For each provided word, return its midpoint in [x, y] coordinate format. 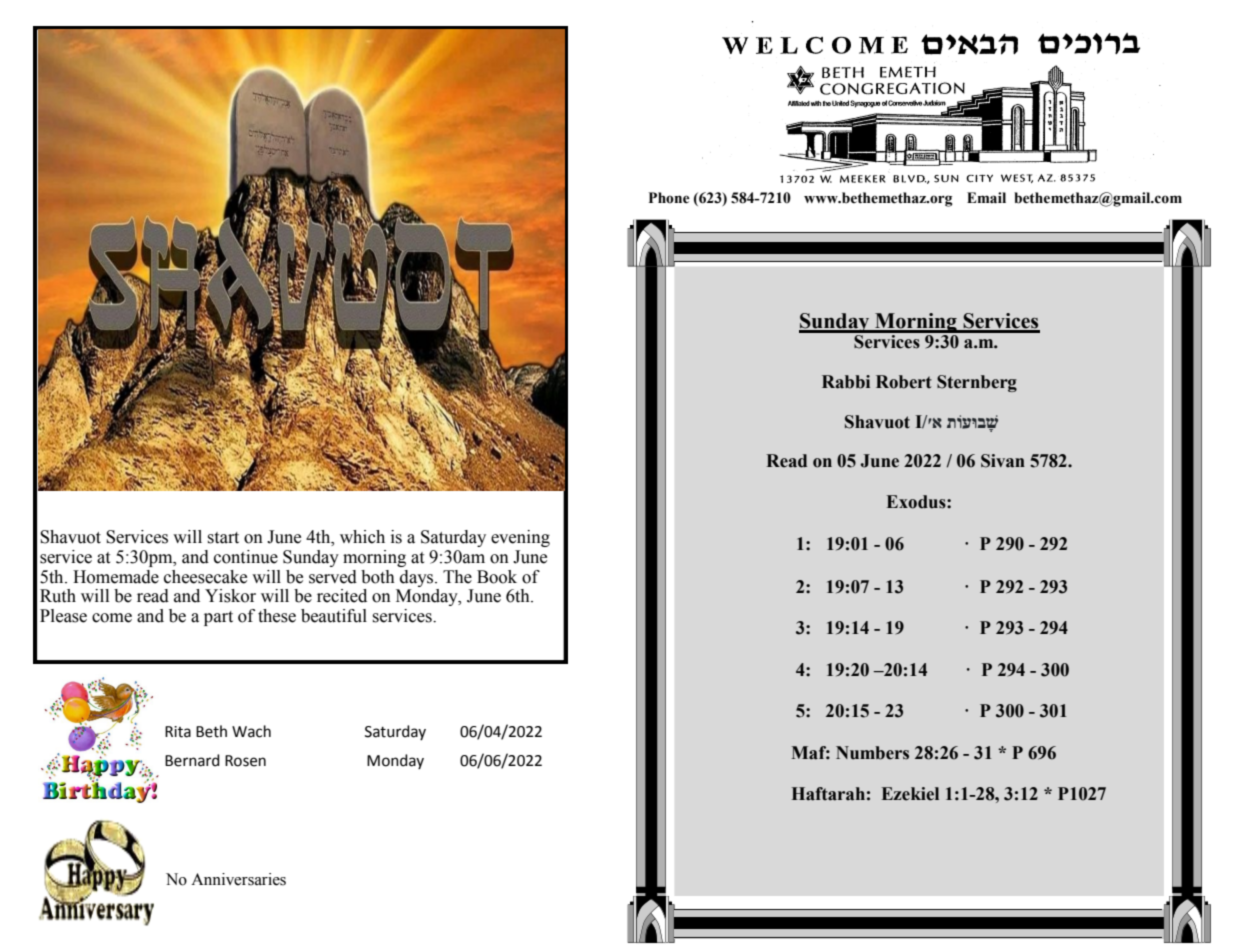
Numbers [872, 753]
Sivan [1003, 461]
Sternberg [977, 383]
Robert [904, 382]
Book [497, 577]
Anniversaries [238, 879]
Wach [251, 731]
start [223, 538]
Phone [669, 198]
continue [246, 557]
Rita [178, 732]
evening [520, 538]
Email [986, 198]
